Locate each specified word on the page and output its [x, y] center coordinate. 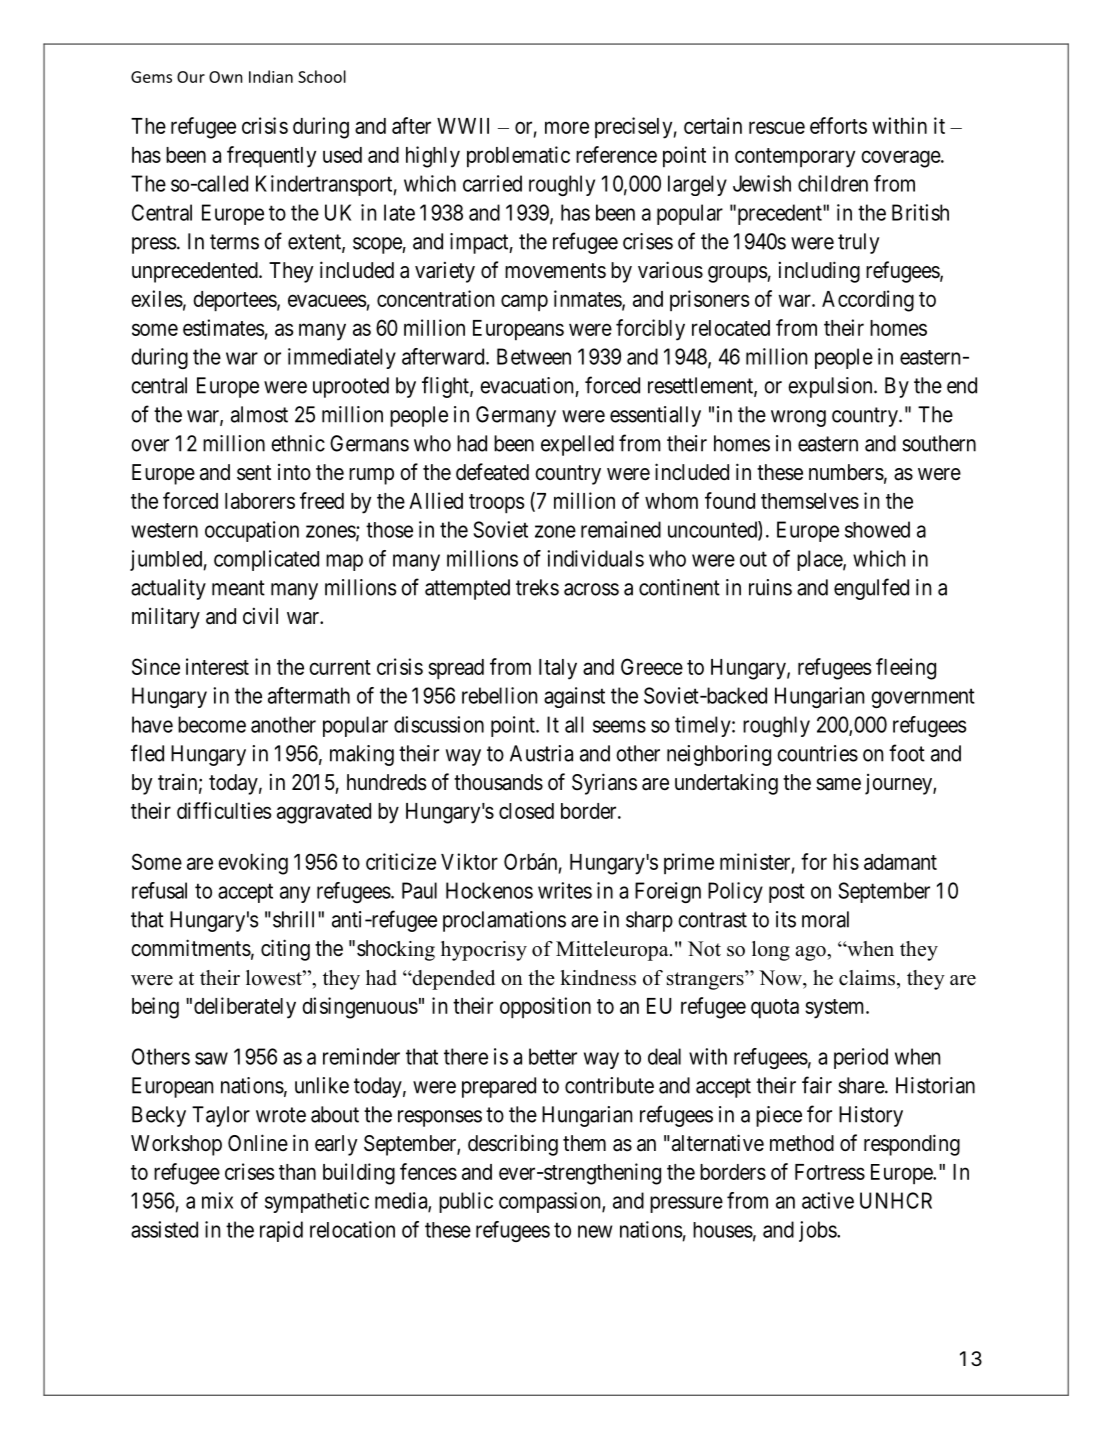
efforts [838, 125]
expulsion [831, 387]
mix [217, 1200]
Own [226, 77]
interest [217, 666]
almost [259, 414]
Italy [558, 669]
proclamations [504, 921]
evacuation [526, 385]
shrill [296, 919]
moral [825, 919]
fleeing [906, 669]
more [567, 127]
